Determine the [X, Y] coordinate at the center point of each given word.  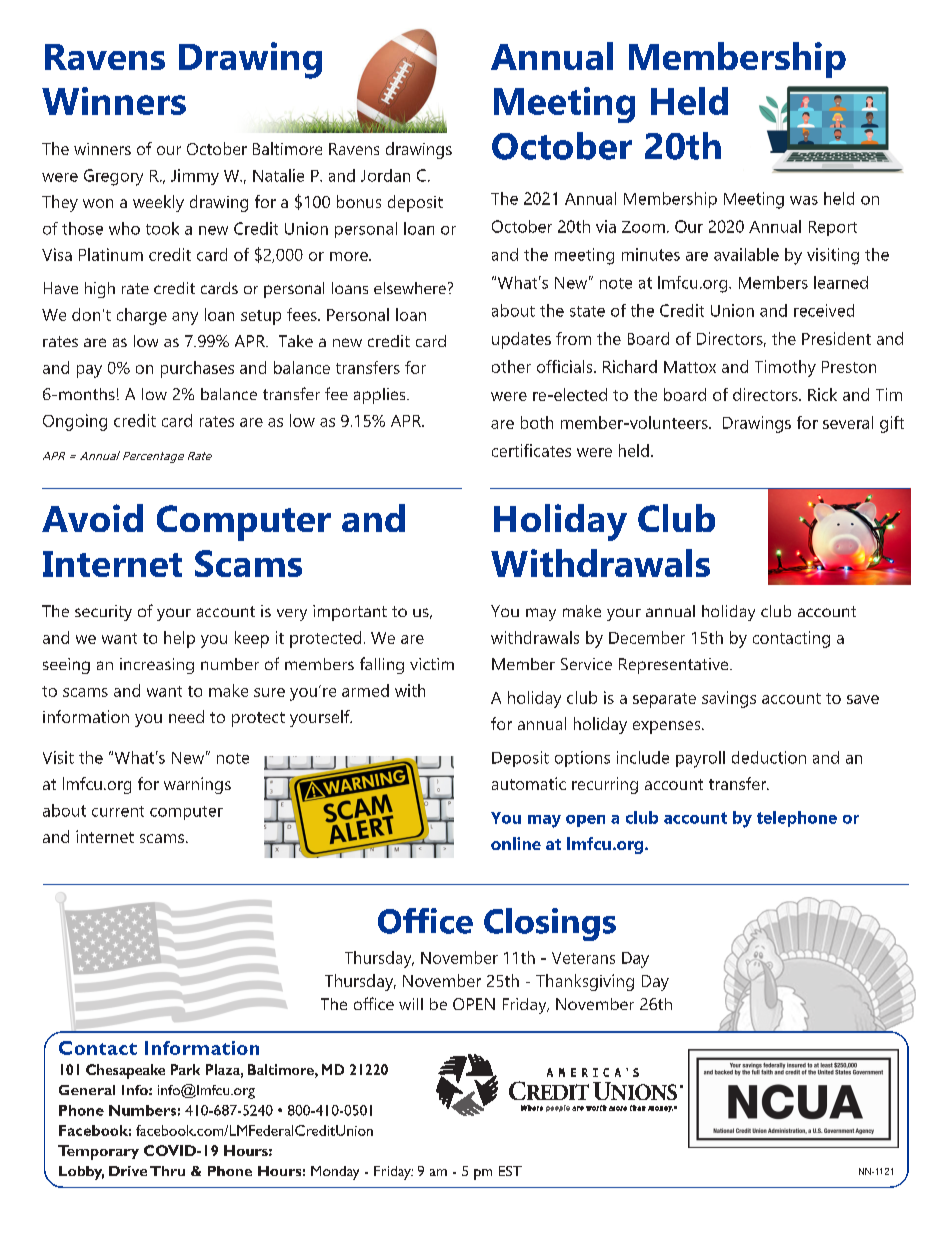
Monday [335, 1173]
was [804, 200]
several [848, 422]
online [516, 843]
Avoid [92, 518]
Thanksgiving [585, 982]
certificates [531, 450]
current [118, 811]
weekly [158, 203]
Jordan [385, 175]
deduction [769, 757]
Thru [167, 1171]
